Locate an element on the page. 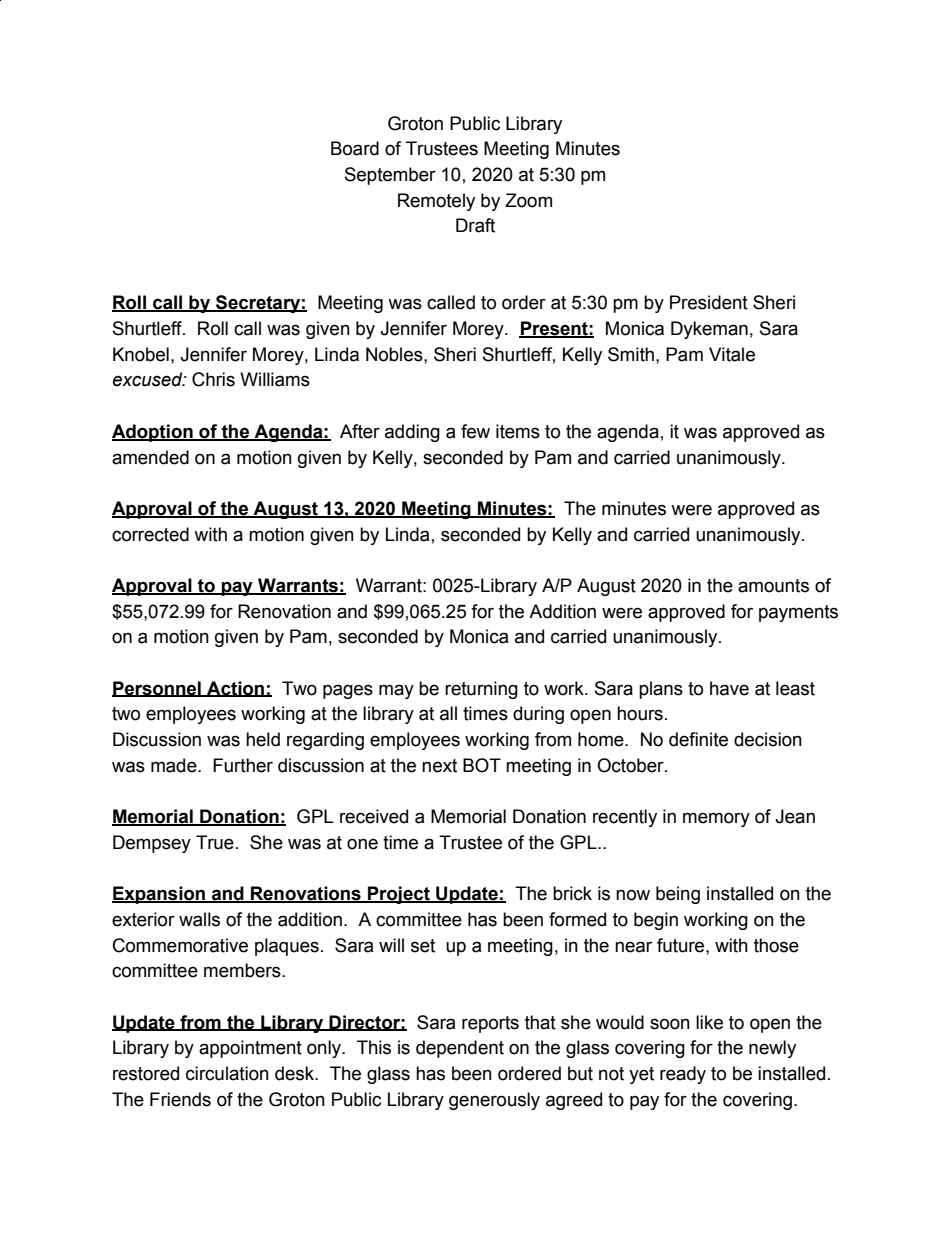 The width and height of the page is (952, 1233). amended is located at coordinates (150, 457).
